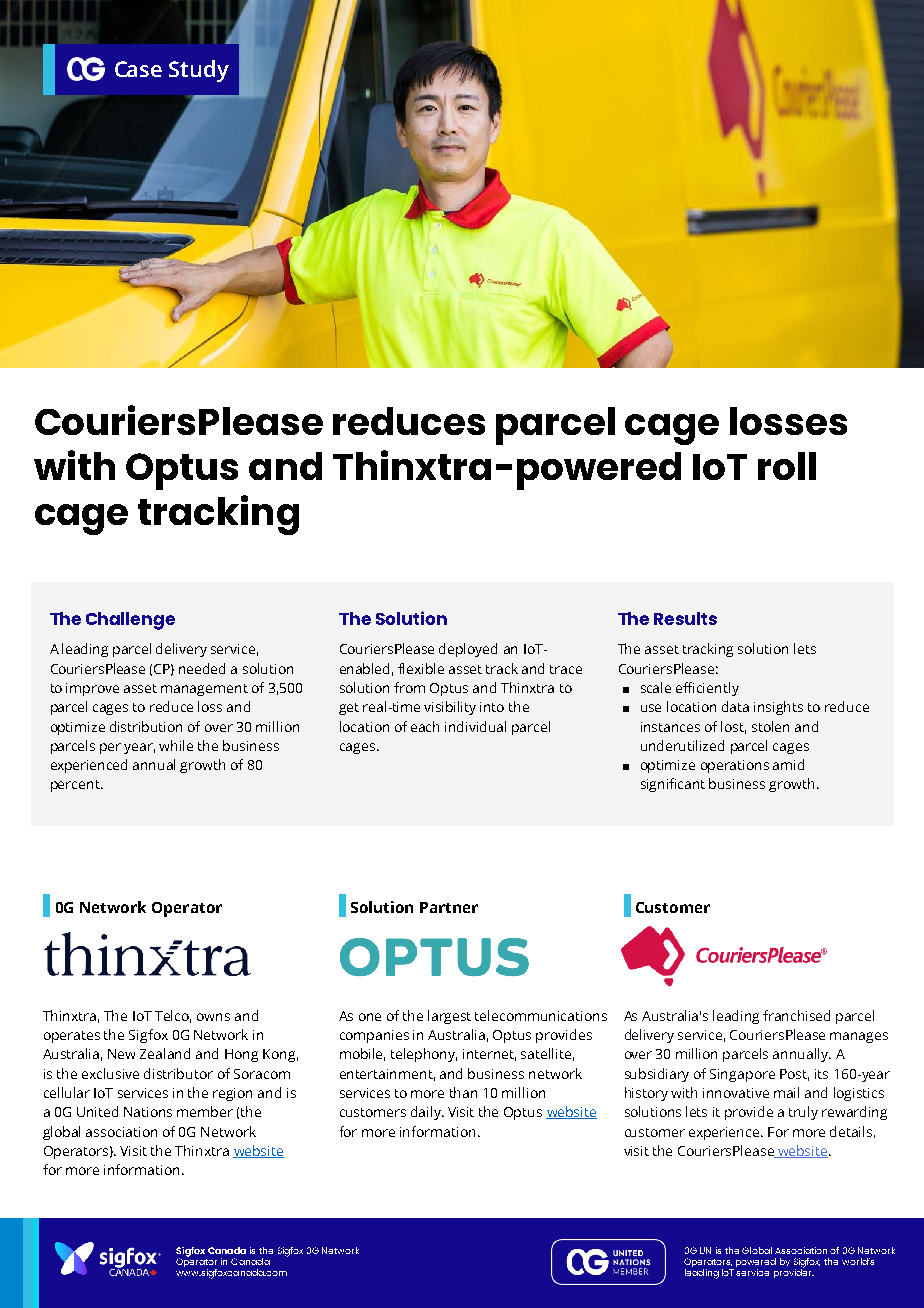  Describe the element at coordinates (138, 69) in the screenshot. I see `Case` at that location.
